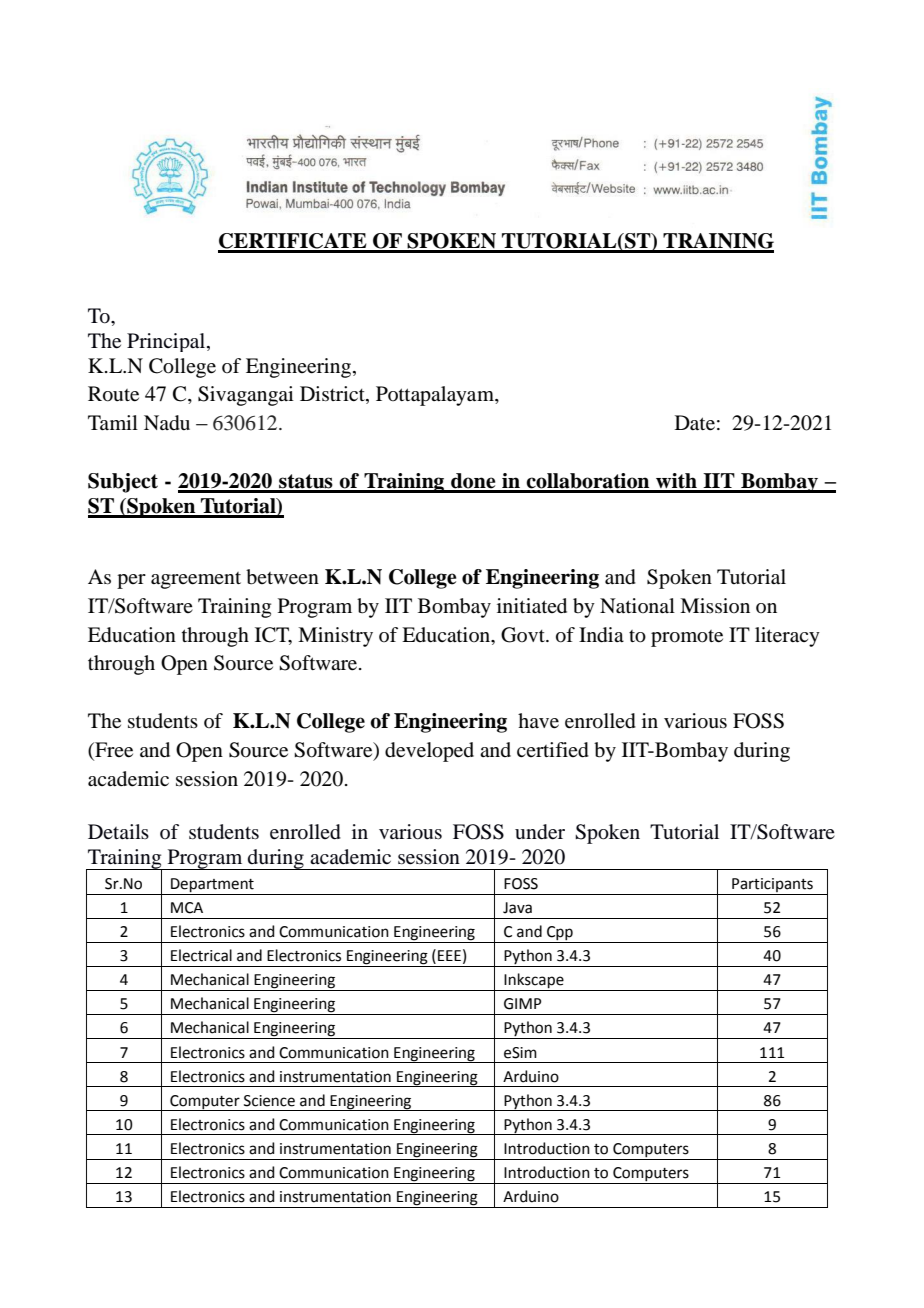 Image resolution: width=924 pixels, height=1308 pixels. I want to click on developed, so click(429, 752).
